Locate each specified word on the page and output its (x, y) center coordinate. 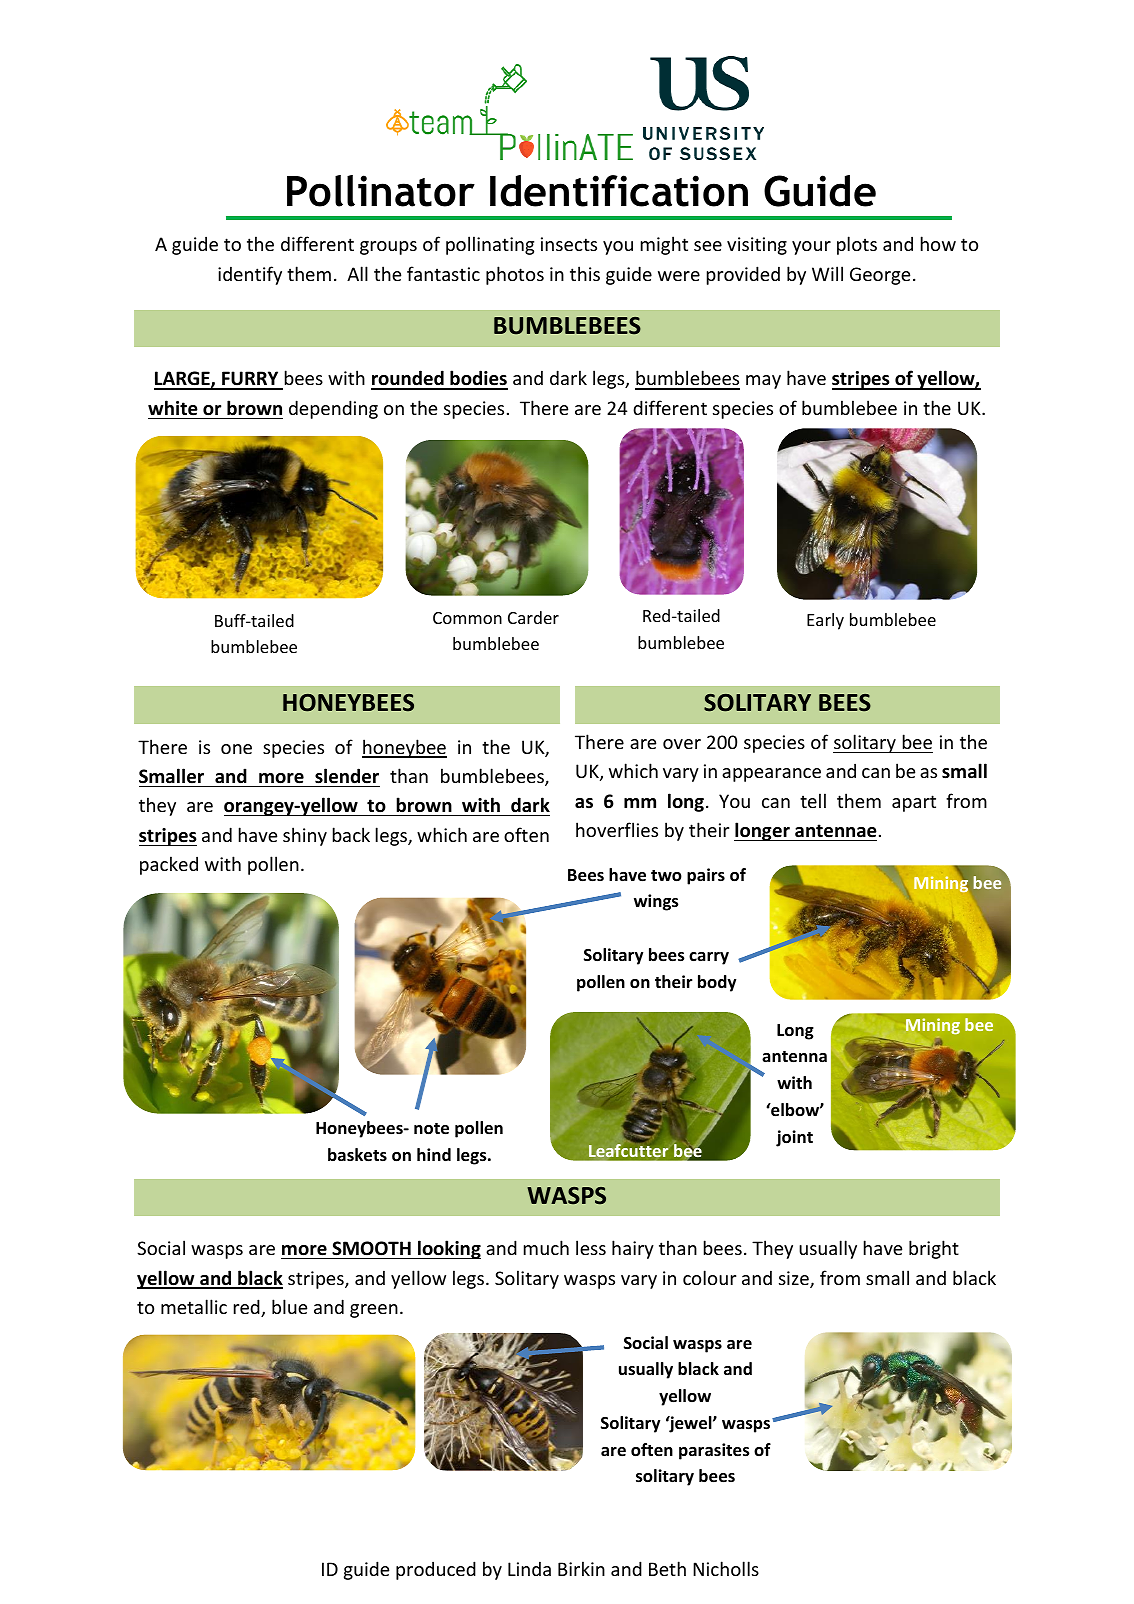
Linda (529, 1568)
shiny (305, 836)
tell (813, 800)
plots (857, 245)
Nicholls (726, 1568)
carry (709, 958)
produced (436, 1570)
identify (250, 275)
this (585, 273)
